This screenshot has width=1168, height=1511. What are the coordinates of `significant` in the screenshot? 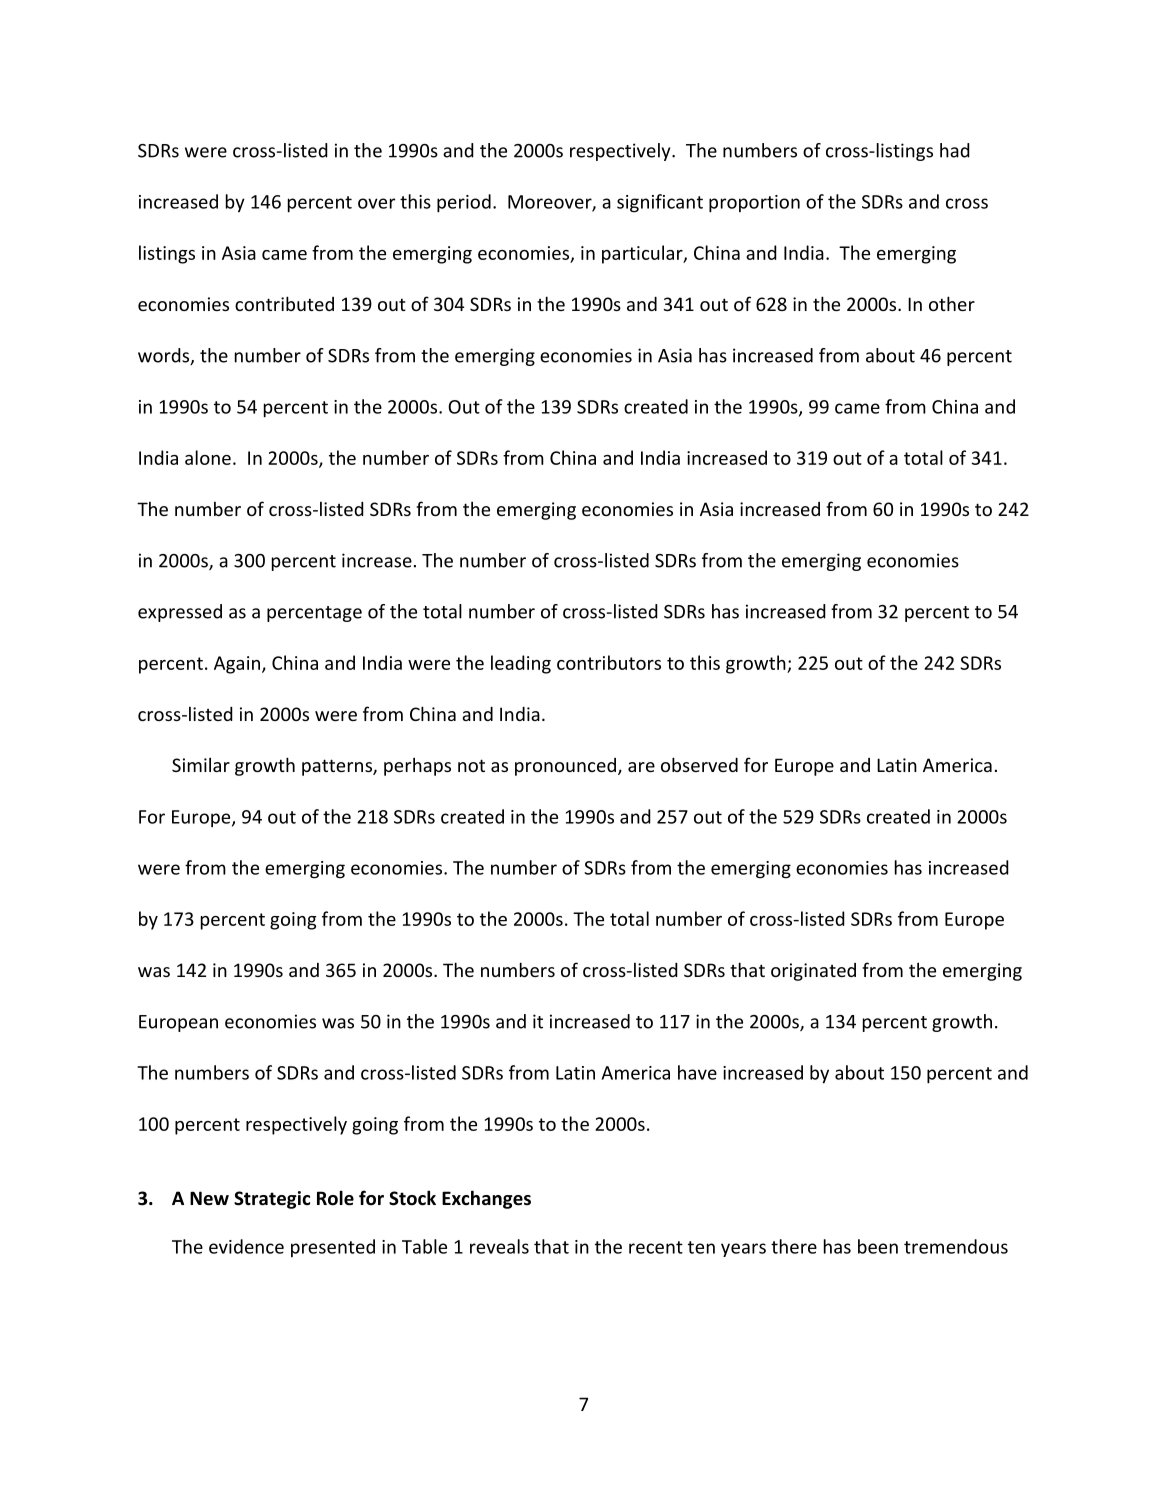 It's located at (660, 203).
